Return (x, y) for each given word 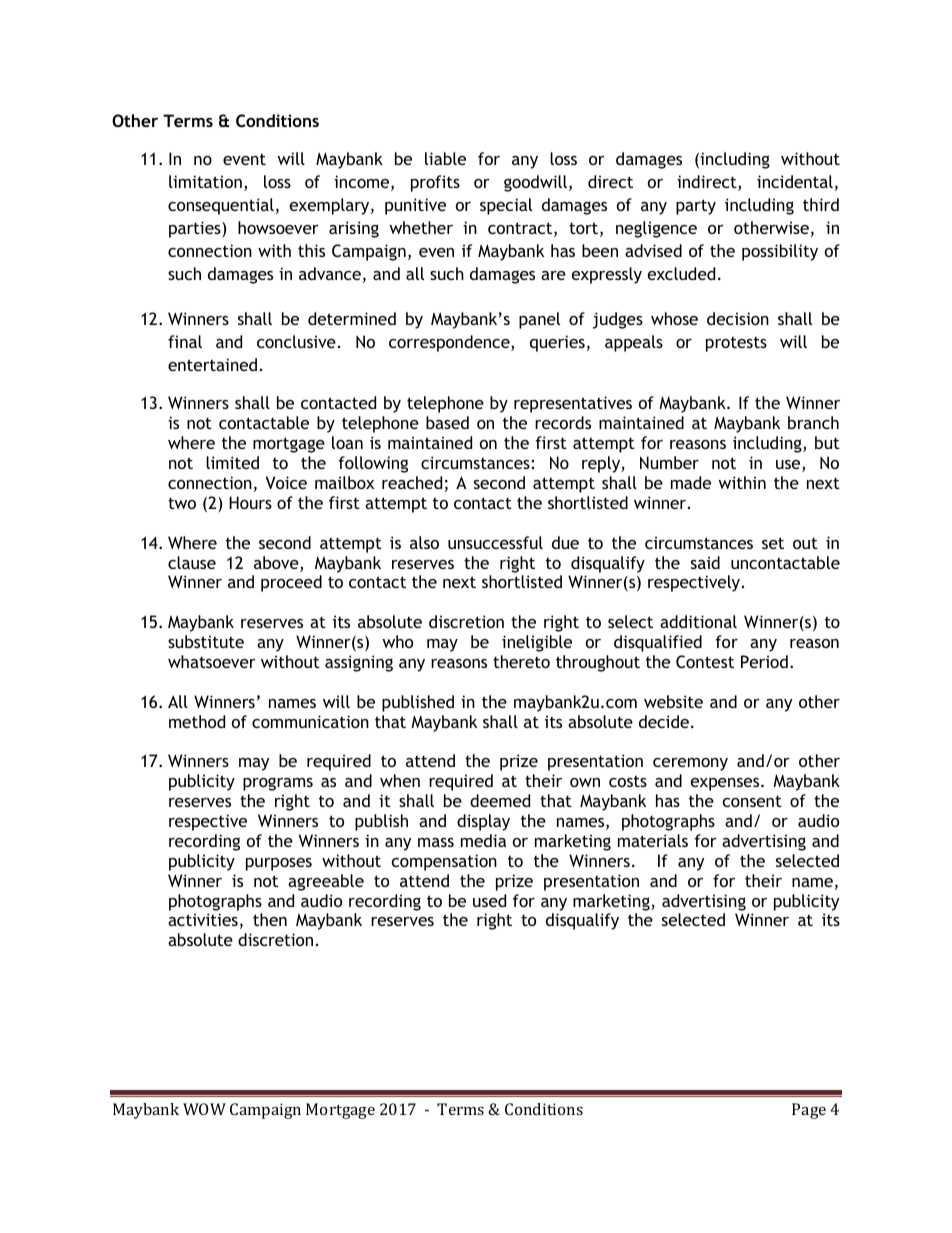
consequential (221, 206)
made (691, 482)
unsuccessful (495, 542)
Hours (250, 502)
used (489, 900)
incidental (795, 181)
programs (278, 784)
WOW (204, 1109)
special (506, 206)
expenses (726, 784)
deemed (500, 800)
